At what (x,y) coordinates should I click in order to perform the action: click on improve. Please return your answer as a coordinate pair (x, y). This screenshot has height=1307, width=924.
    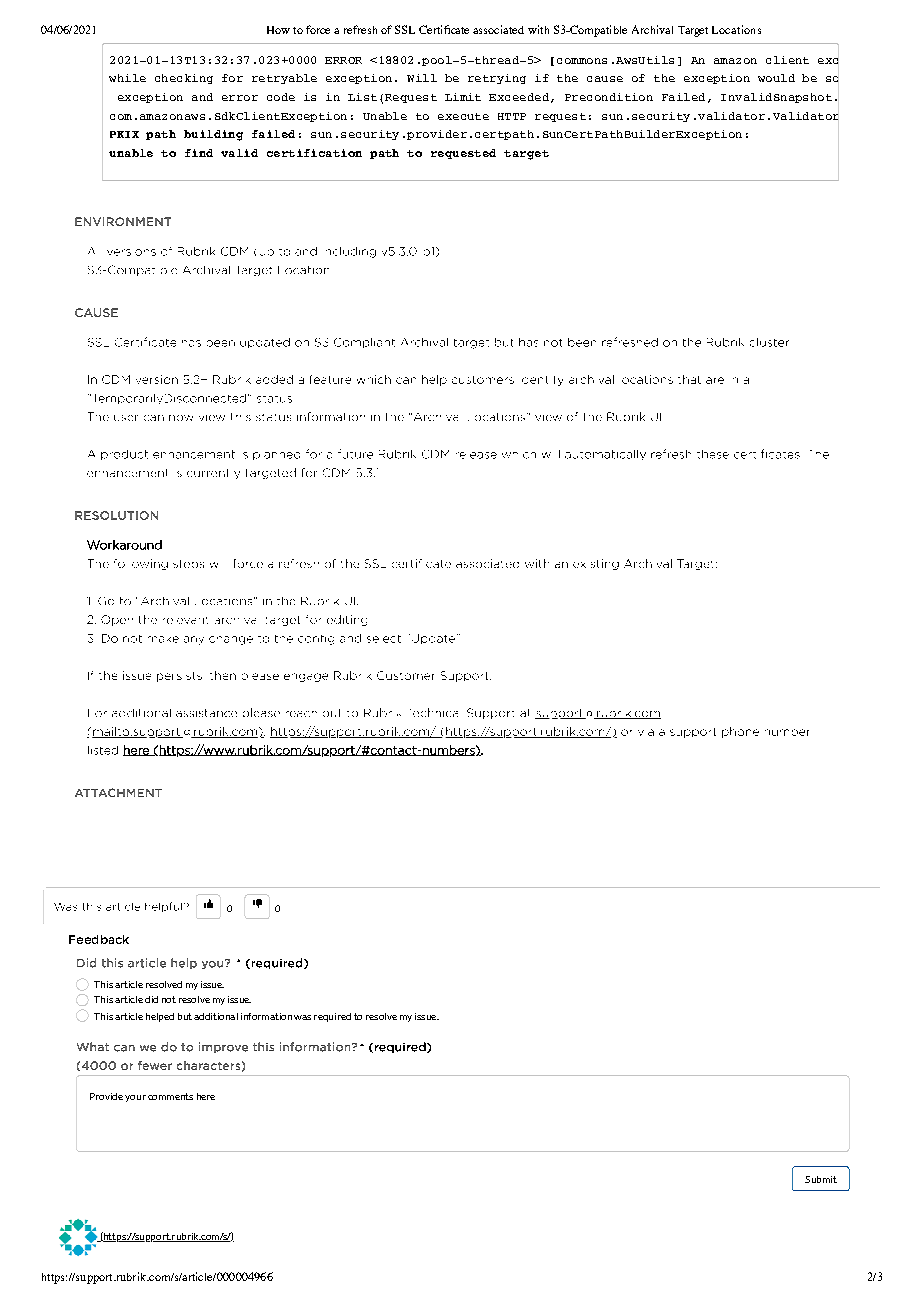
    Looking at the image, I should click on (223, 1047).
